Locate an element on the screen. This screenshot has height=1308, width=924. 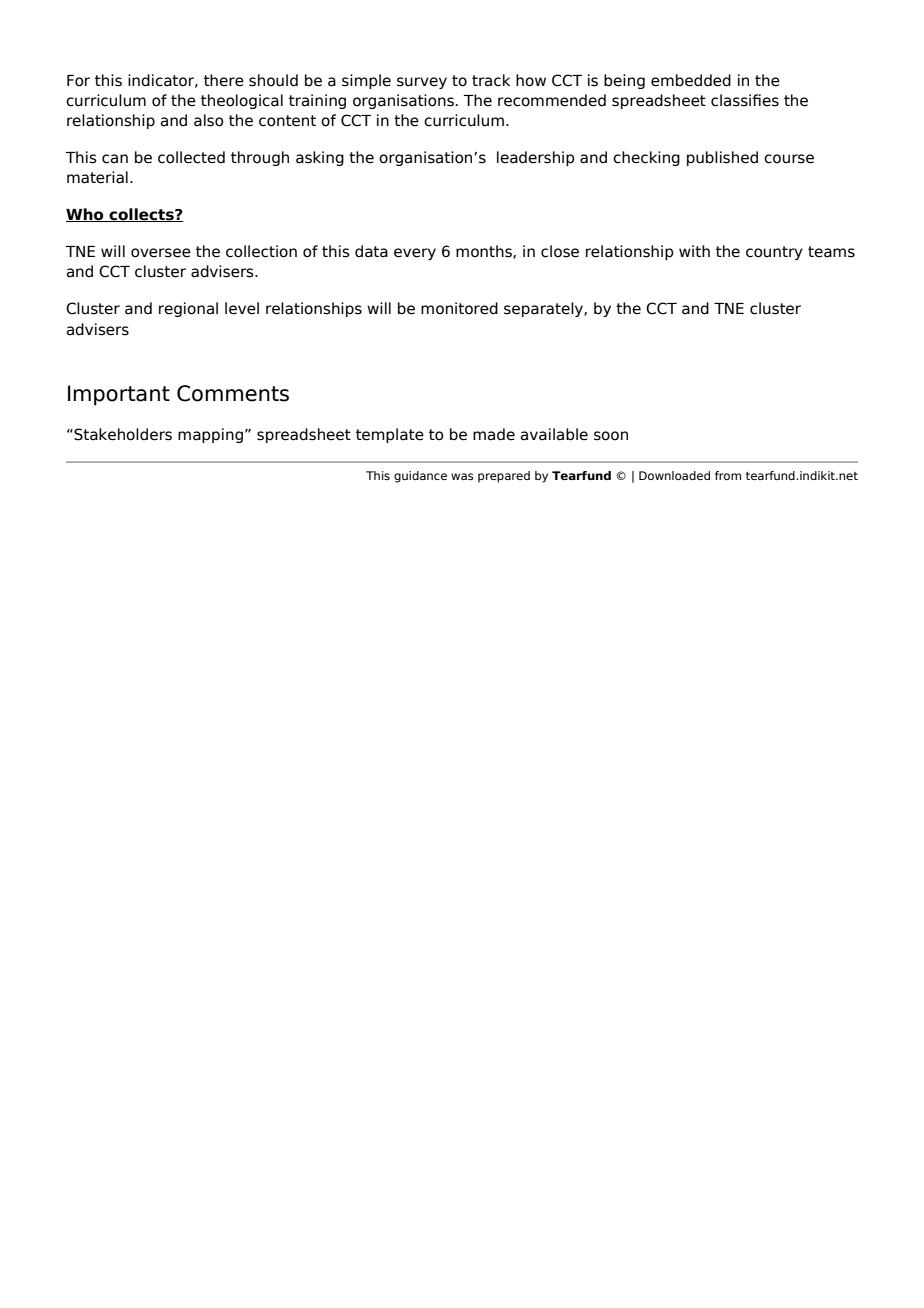
mapping is located at coordinates (210, 435).
